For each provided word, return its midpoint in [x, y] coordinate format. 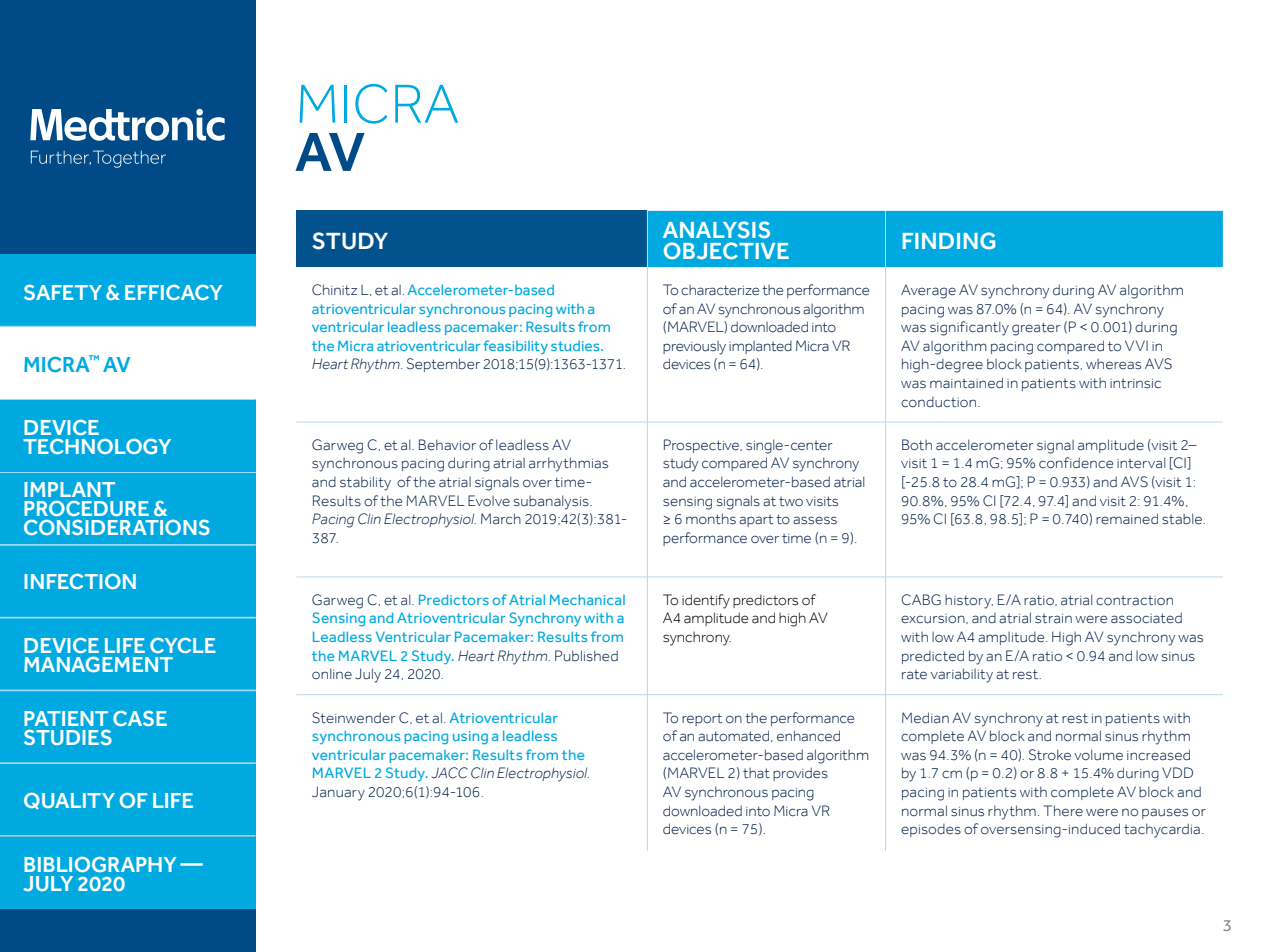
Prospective [702, 446]
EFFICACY [174, 292]
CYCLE [183, 645]
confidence [1076, 463]
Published [586, 656]
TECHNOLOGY [97, 446]
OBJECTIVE [726, 250]
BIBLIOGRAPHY [100, 864]
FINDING [949, 240]
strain [1053, 619]
